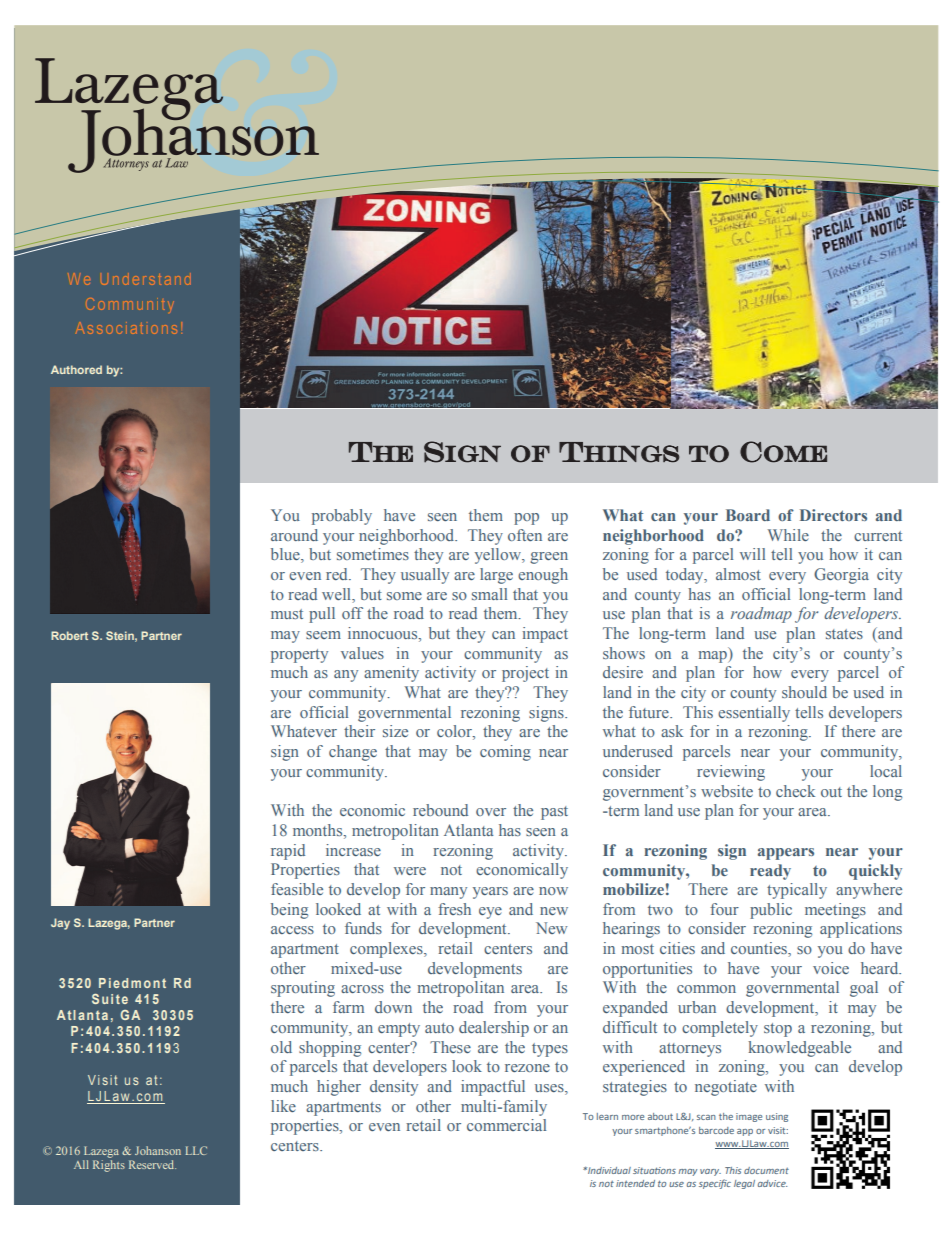 The image size is (952, 1233). What do you see at coordinates (506, 1125) in the image?
I see `commercial` at bounding box center [506, 1125].
